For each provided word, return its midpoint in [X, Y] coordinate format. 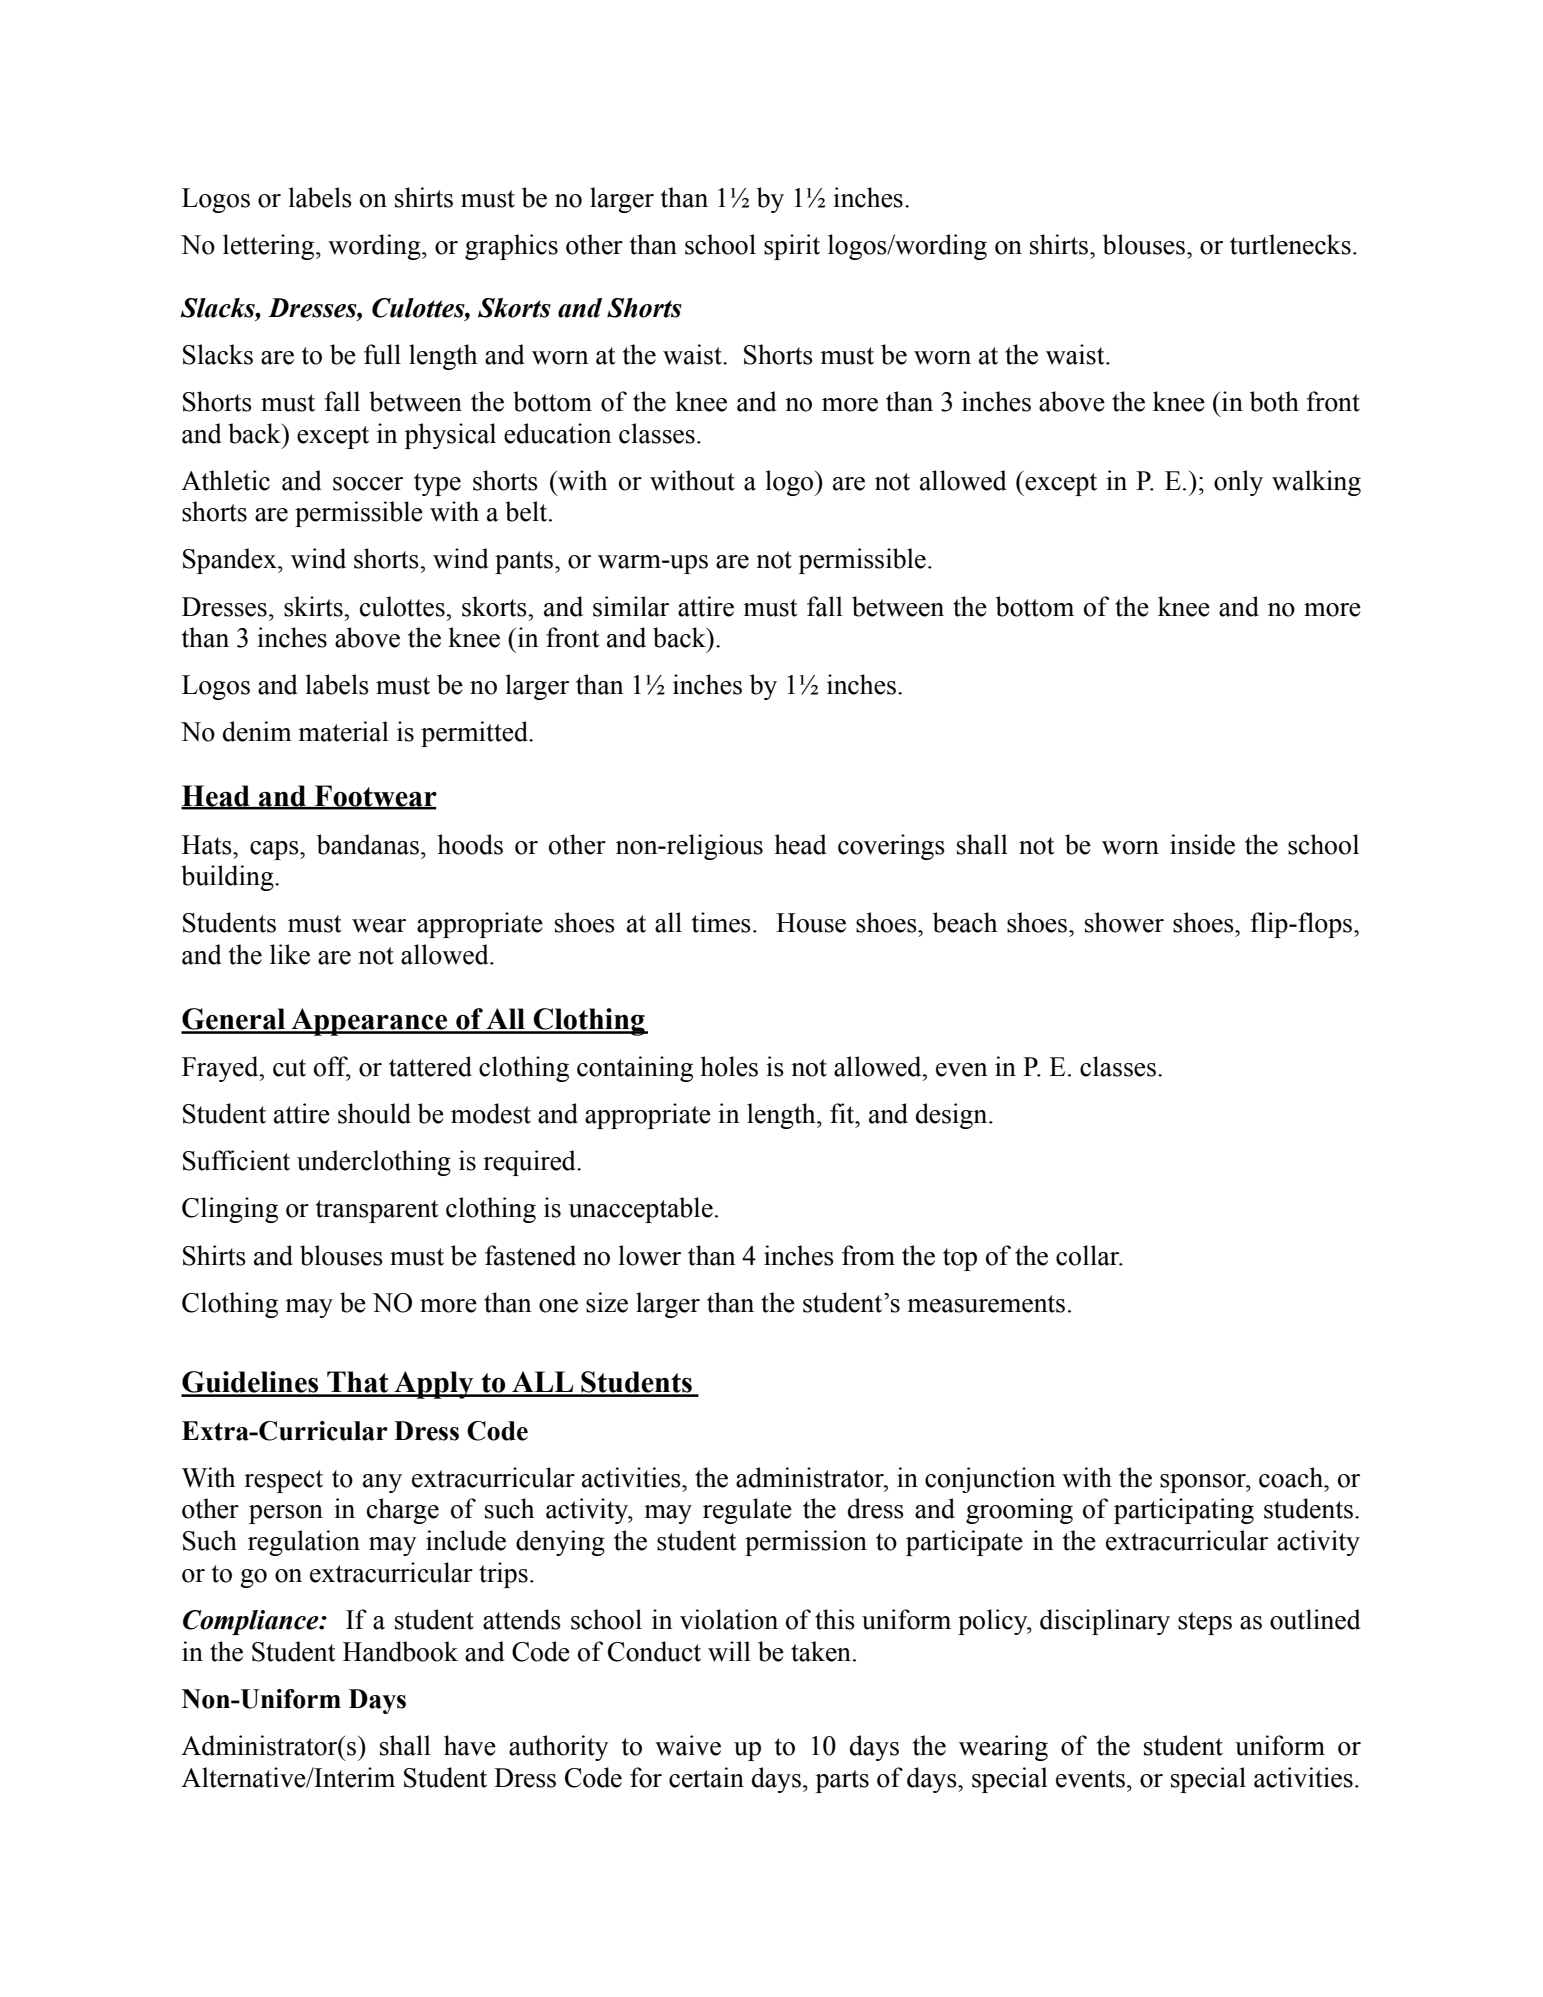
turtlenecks [1290, 244]
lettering [270, 247]
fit [843, 1113]
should [374, 1113]
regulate [747, 1511]
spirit [792, 247]
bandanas [368, 844]
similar [631, 606]
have [470, 1745]
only [1238, 483]
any [382, 1483]
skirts [314, 606]
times [721, 922]
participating [1184, 1511]
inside [1202, 844]
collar [1089, 1255]
